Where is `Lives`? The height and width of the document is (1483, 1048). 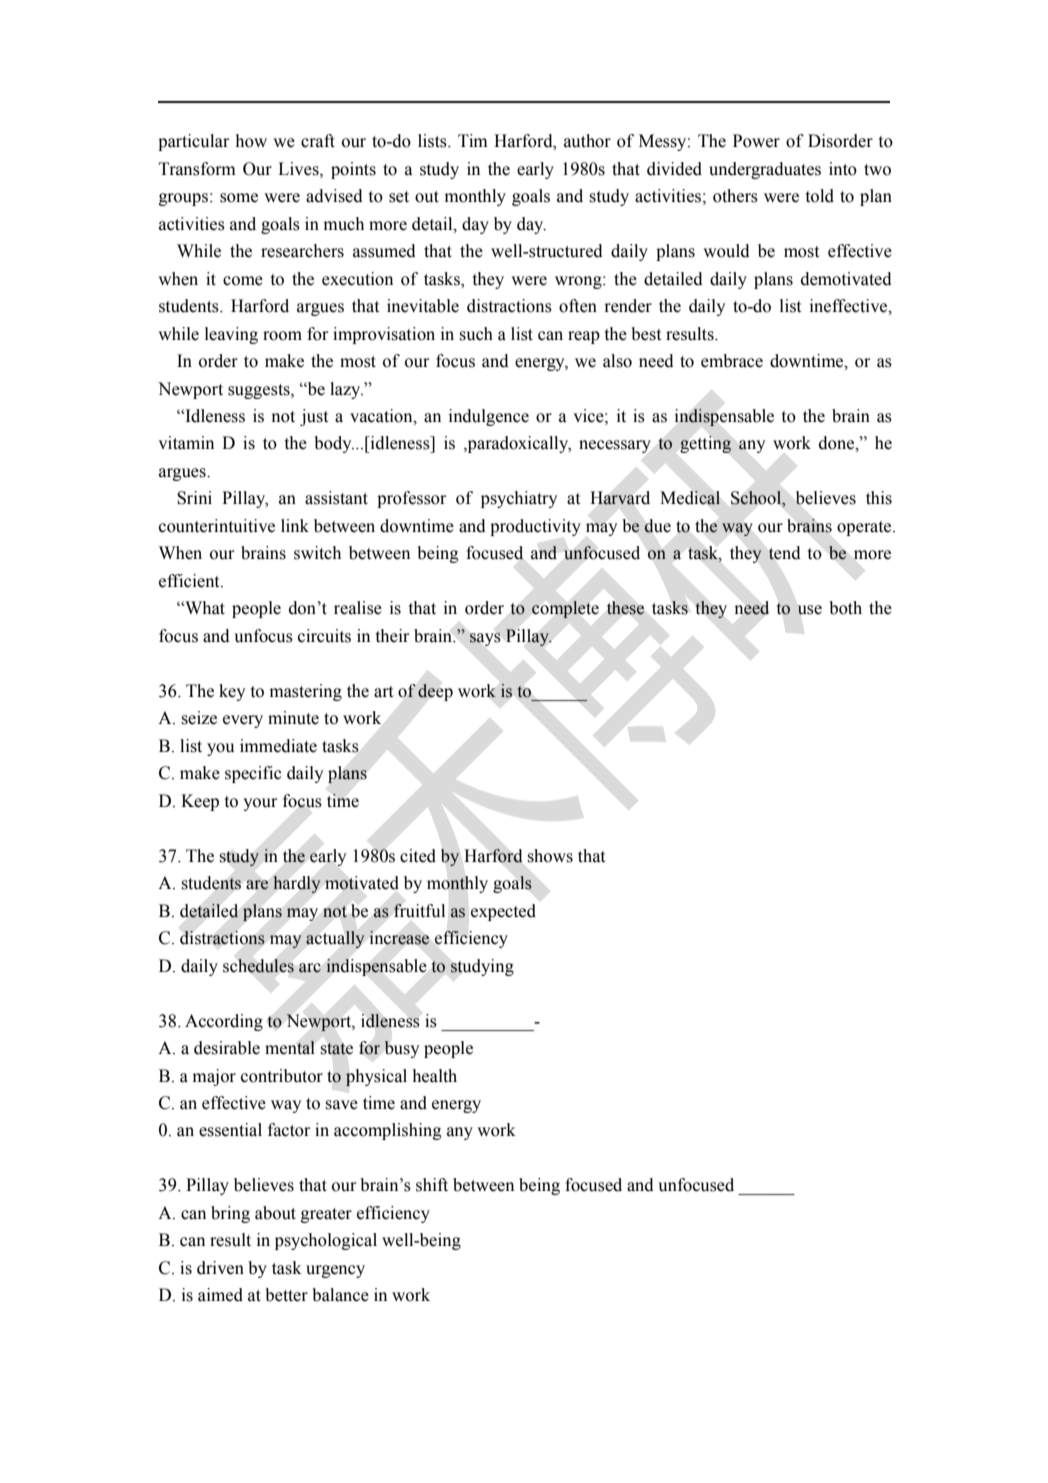 Lives is located at coordinates (299, 169).
